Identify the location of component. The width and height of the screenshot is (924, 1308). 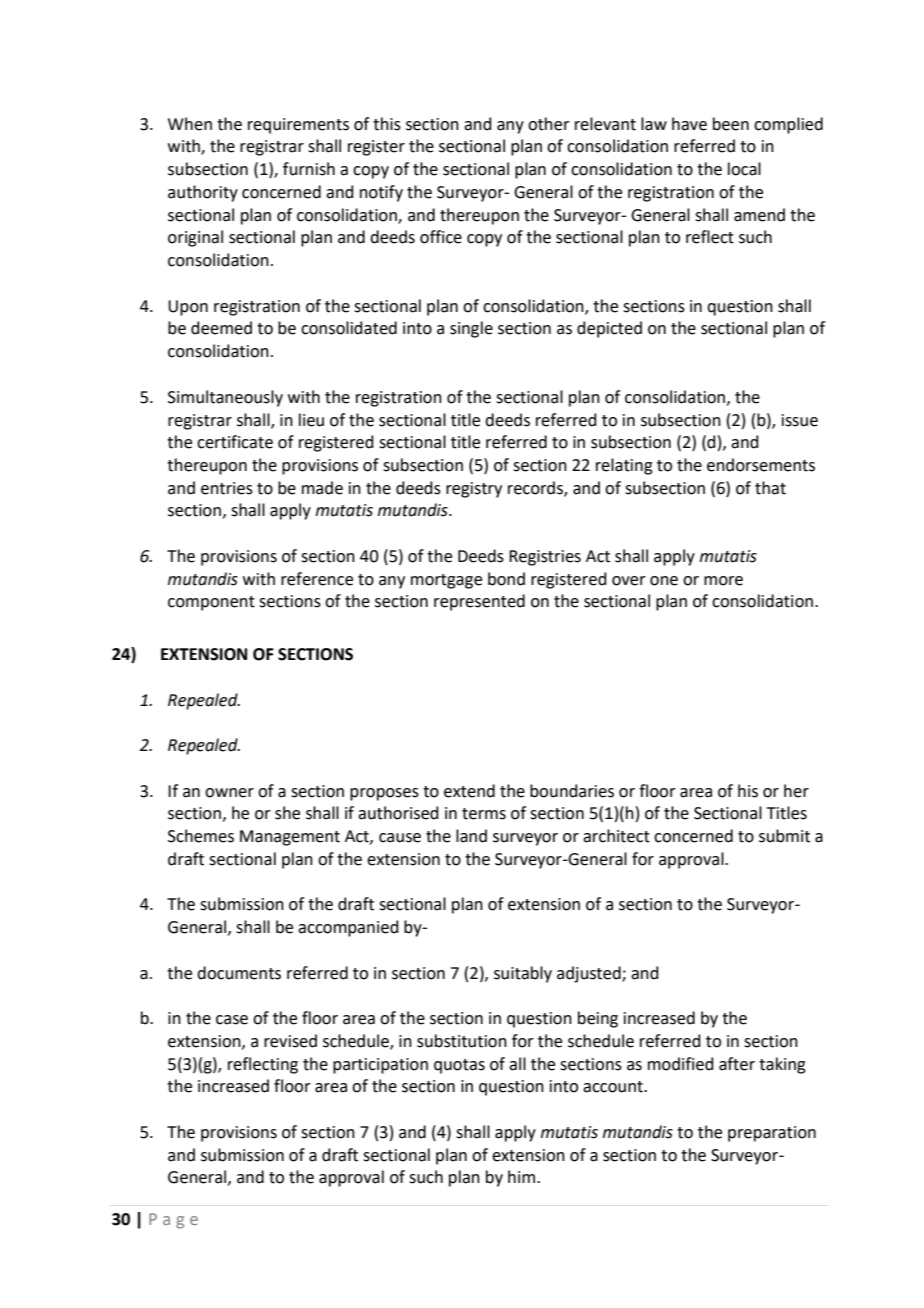
(211, 603).
